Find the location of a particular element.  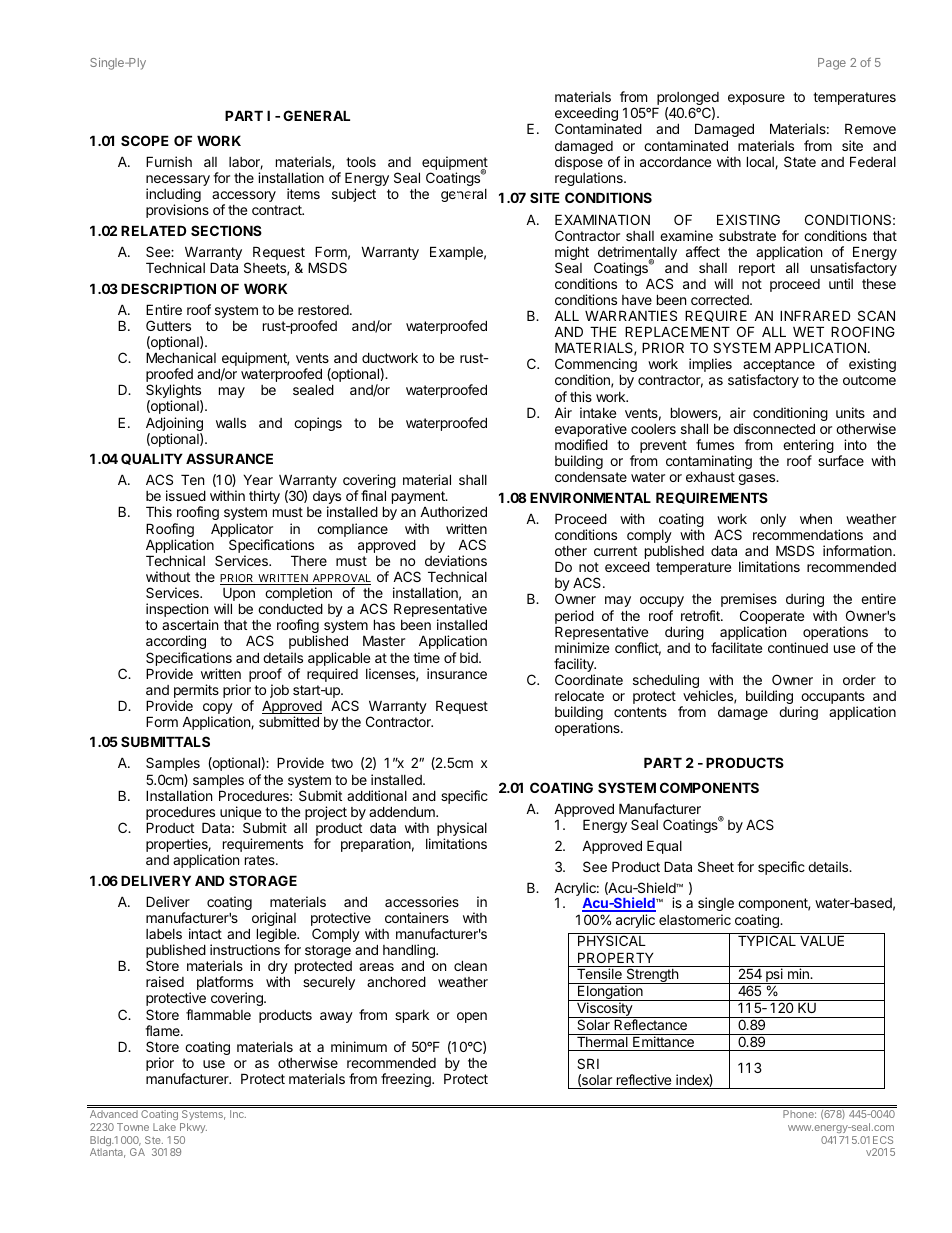

unique is located at coordinates (240, 814).
